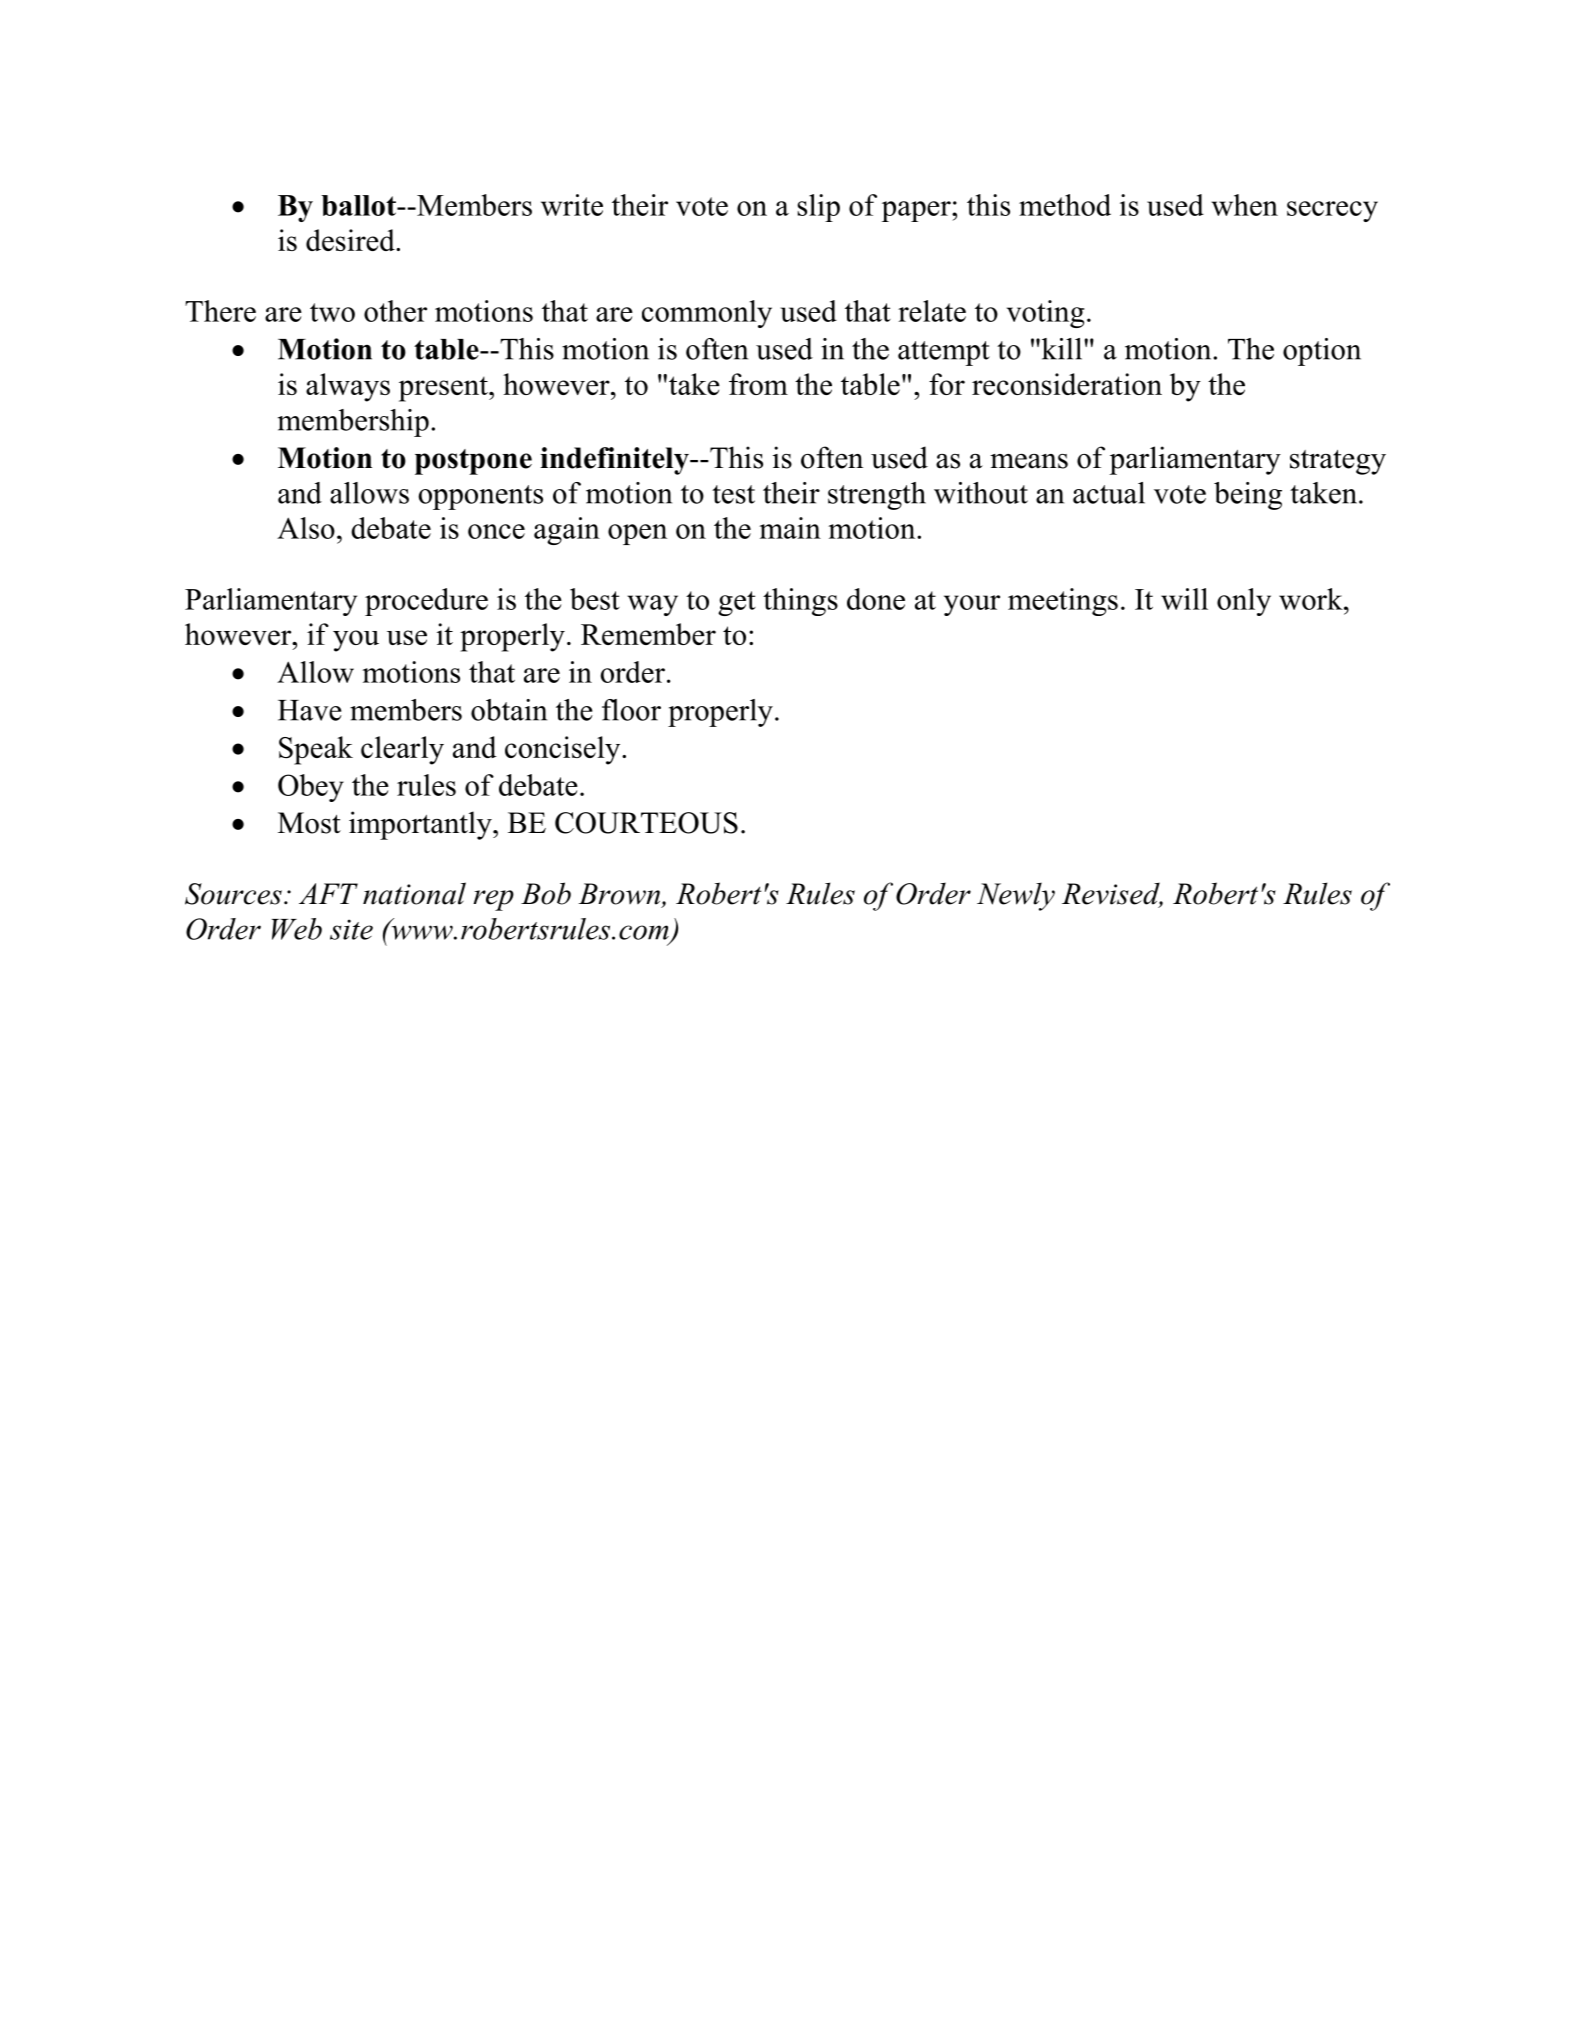 Image resolution: width=1571 pixels, height=2033 pixels. Describe the element at coordinates (351, 240) in the document. I see `desired` at that location.
